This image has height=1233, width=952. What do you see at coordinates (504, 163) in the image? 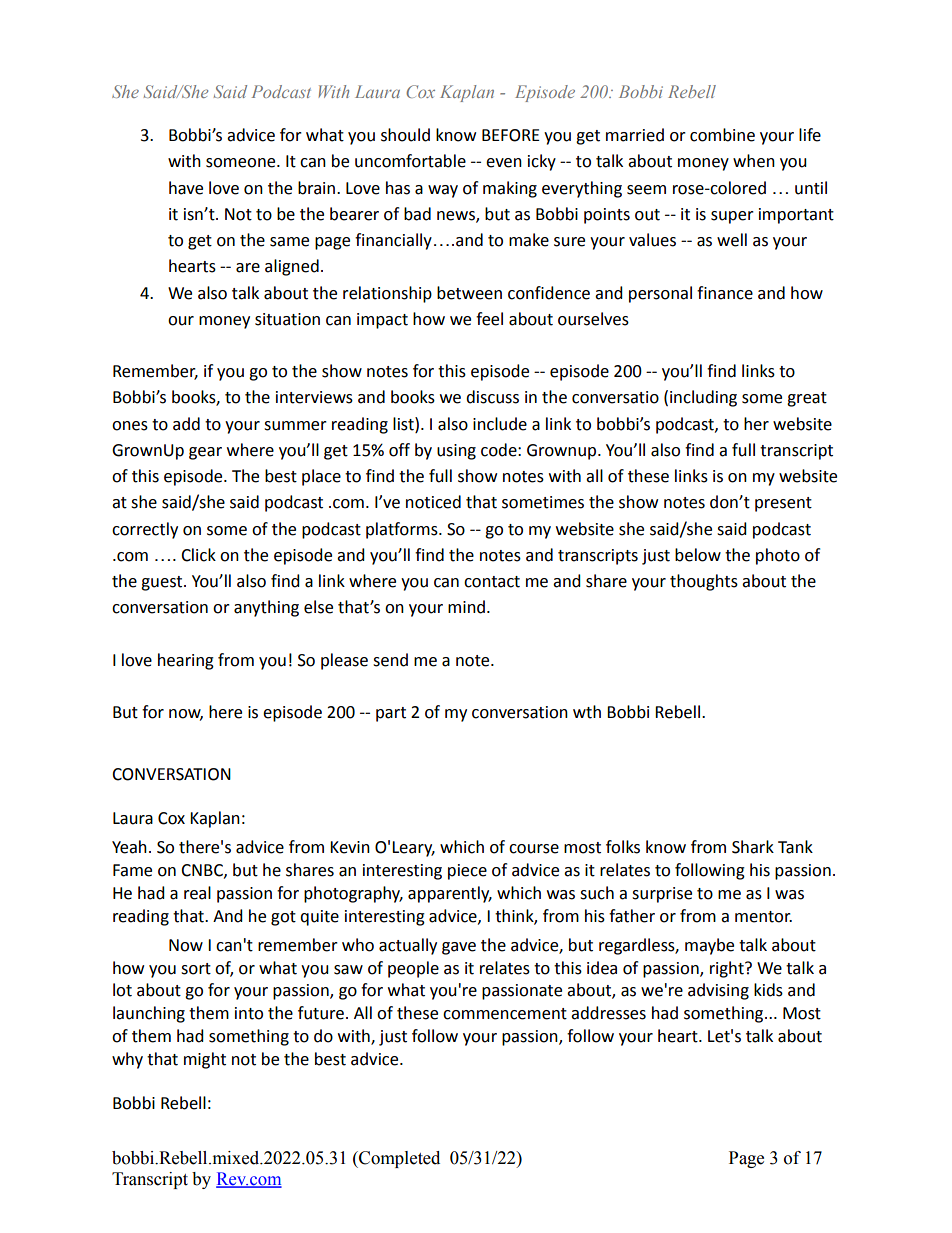
I see `even` at bounding box center [504, 163].
